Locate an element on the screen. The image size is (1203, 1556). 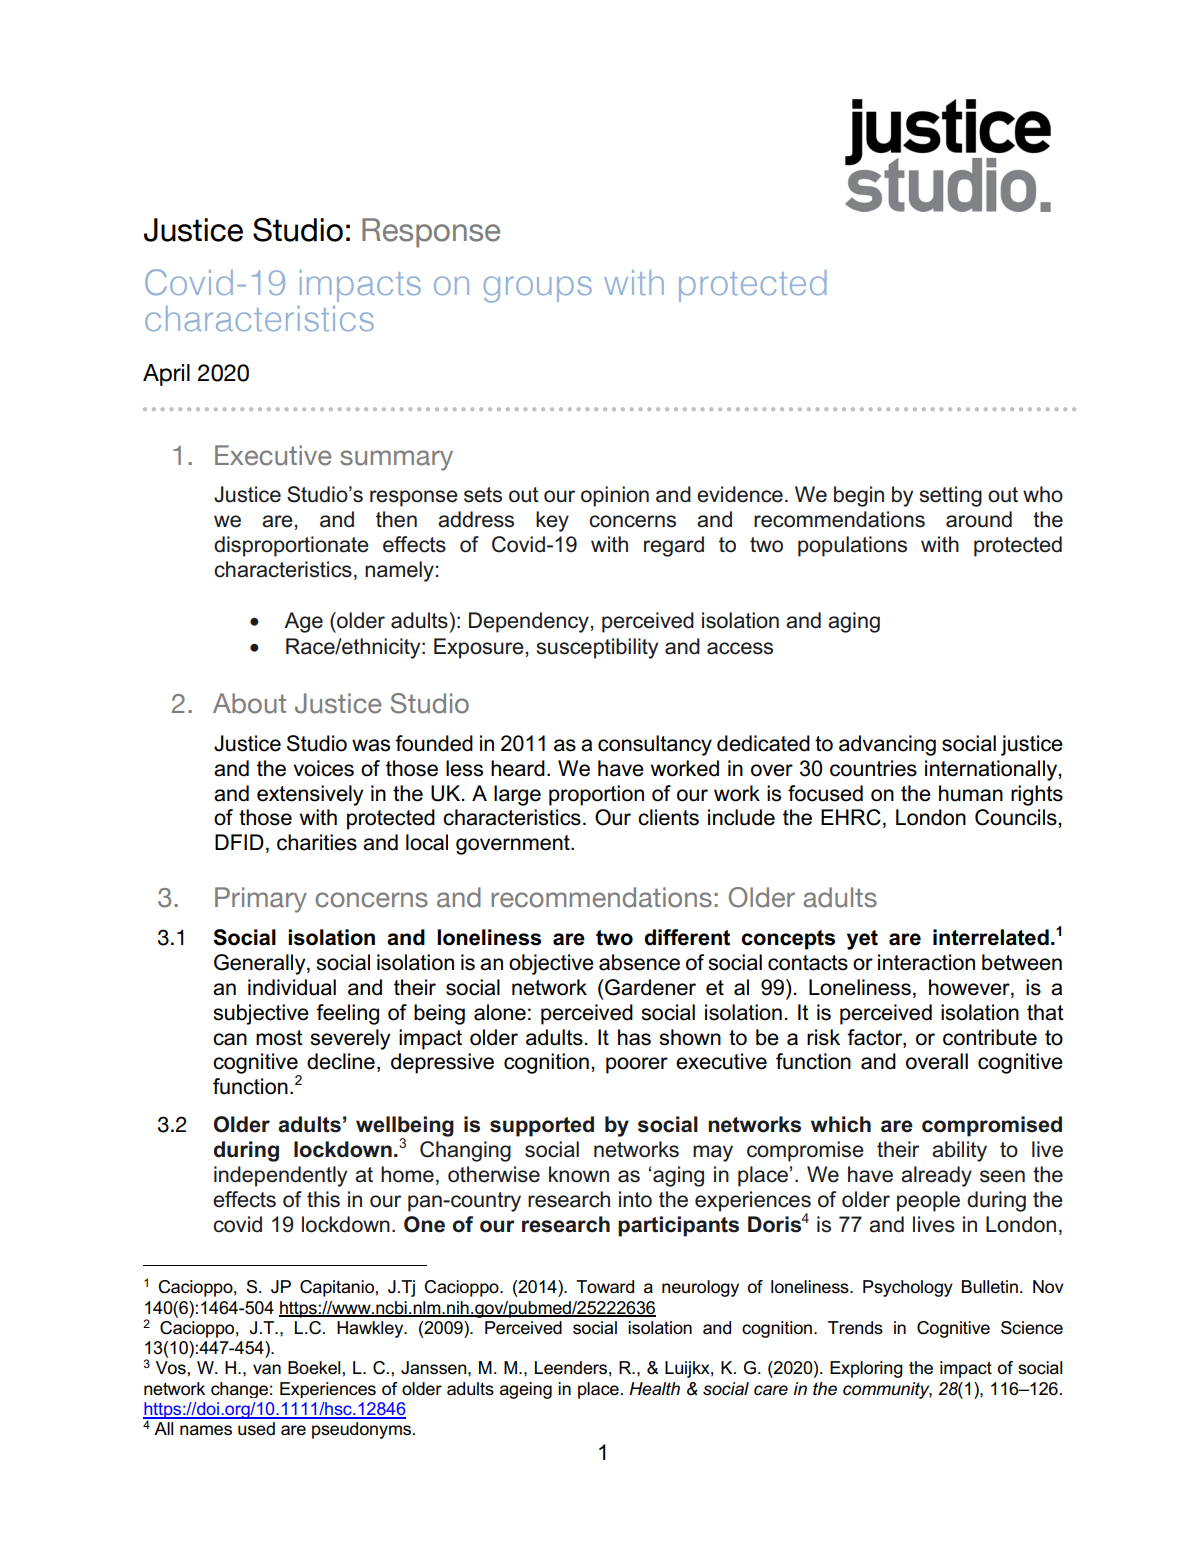
April is located at coordinates (166, 375).
